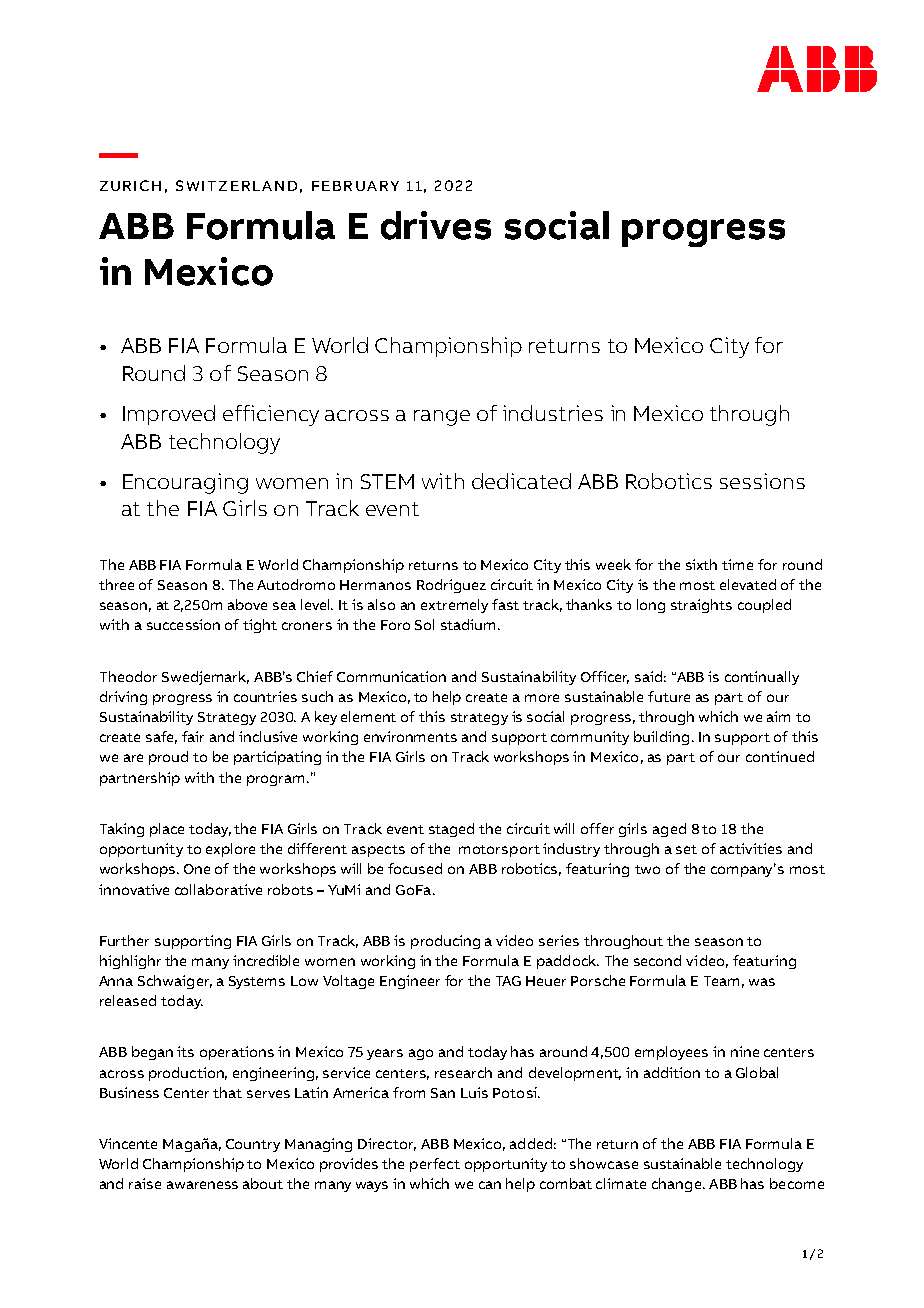 The height and width of the screenshot is (1308, 924). Describe the element at coordinates (169, 415) in the screenshot. I see `Improved` at that location.
